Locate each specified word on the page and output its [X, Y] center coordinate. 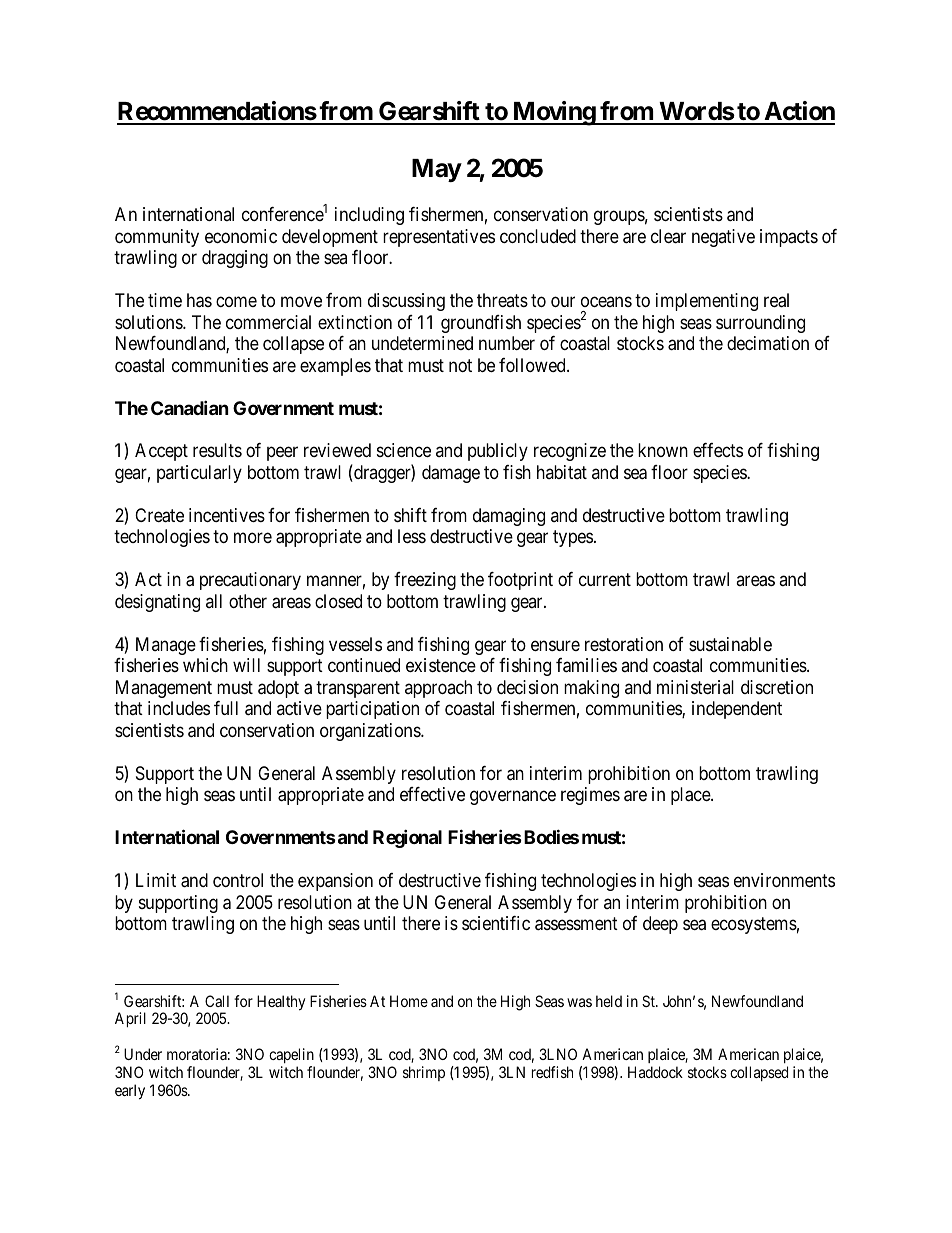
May [437, 170]
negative [723, 238]
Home [409, 1001]
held [609, 1001]
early [130, 1092]
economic [241, 236]
